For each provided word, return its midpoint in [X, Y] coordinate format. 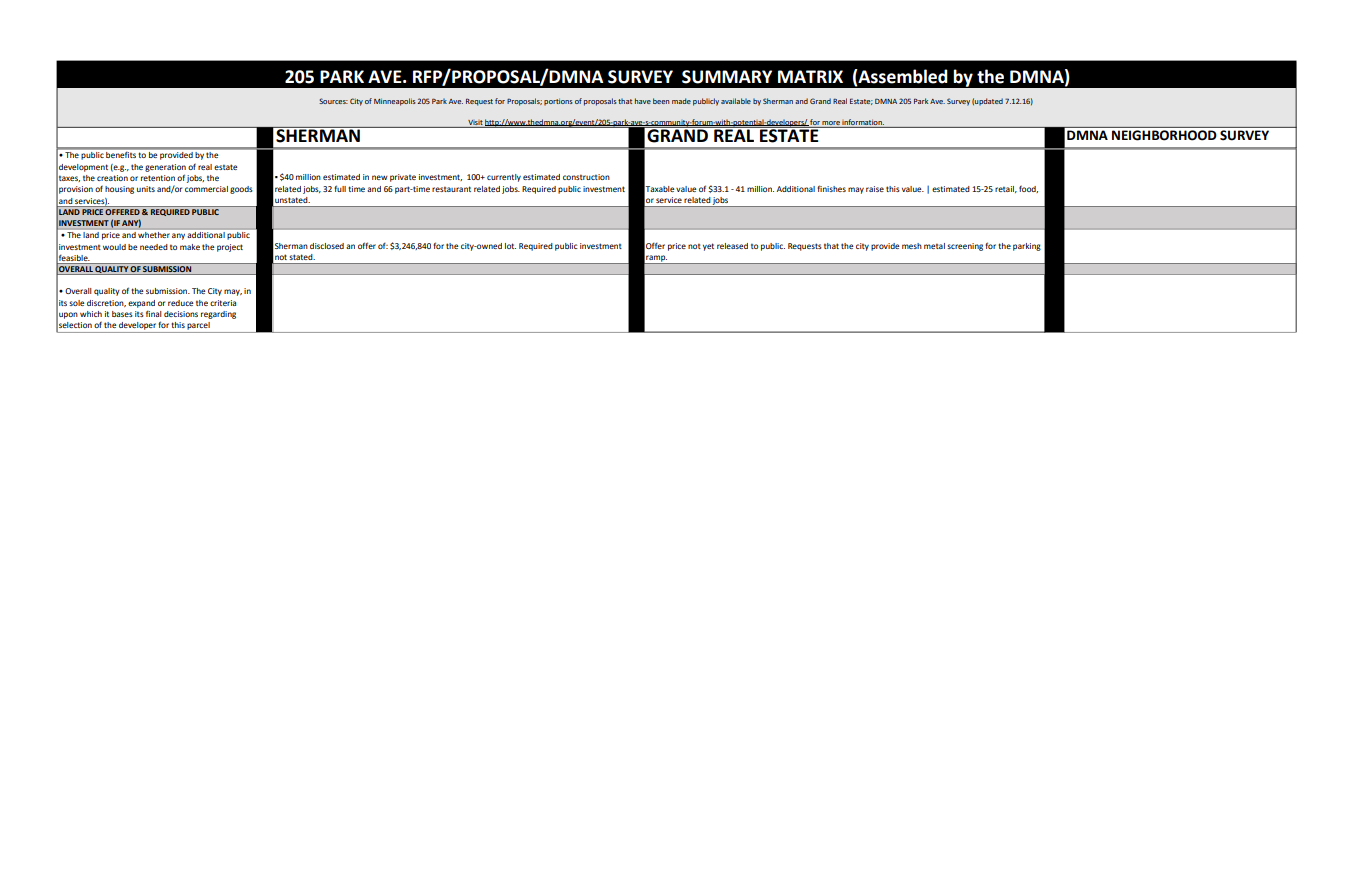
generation [165, 168]
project [230, 248]
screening [965, 247]
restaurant [451, 189]
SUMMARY [727, 77]
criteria [223, 303]
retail [1006, 189]
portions [558, 102]
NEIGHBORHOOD [1164, 135]
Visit [475, 122]
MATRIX [810, 76]
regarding [218, 315]
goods [241, 190]
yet [708, 247]
